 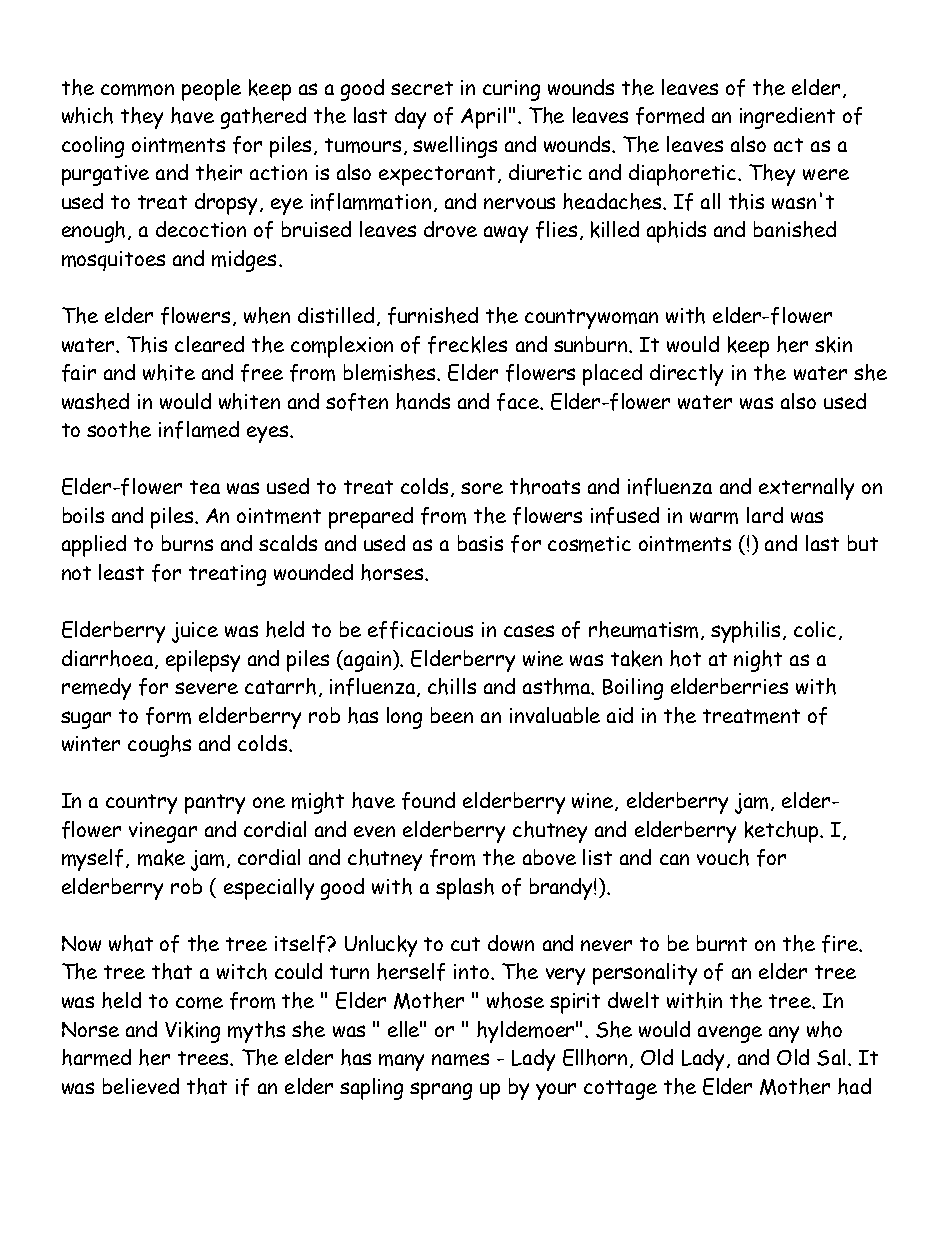 I want to click on April, so click(x=483, y=118).
